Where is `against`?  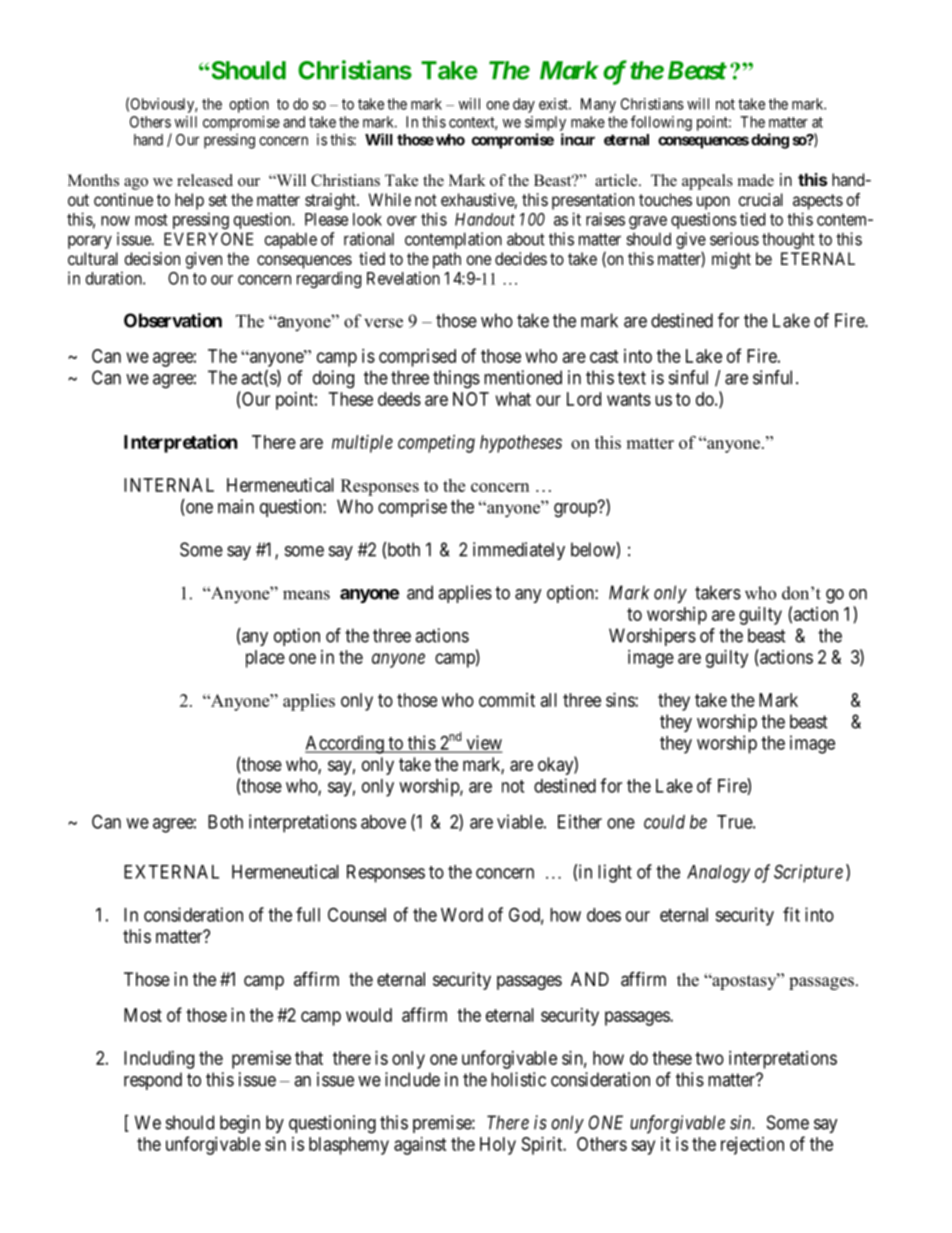
against is located at coordinates (420, 1146).
